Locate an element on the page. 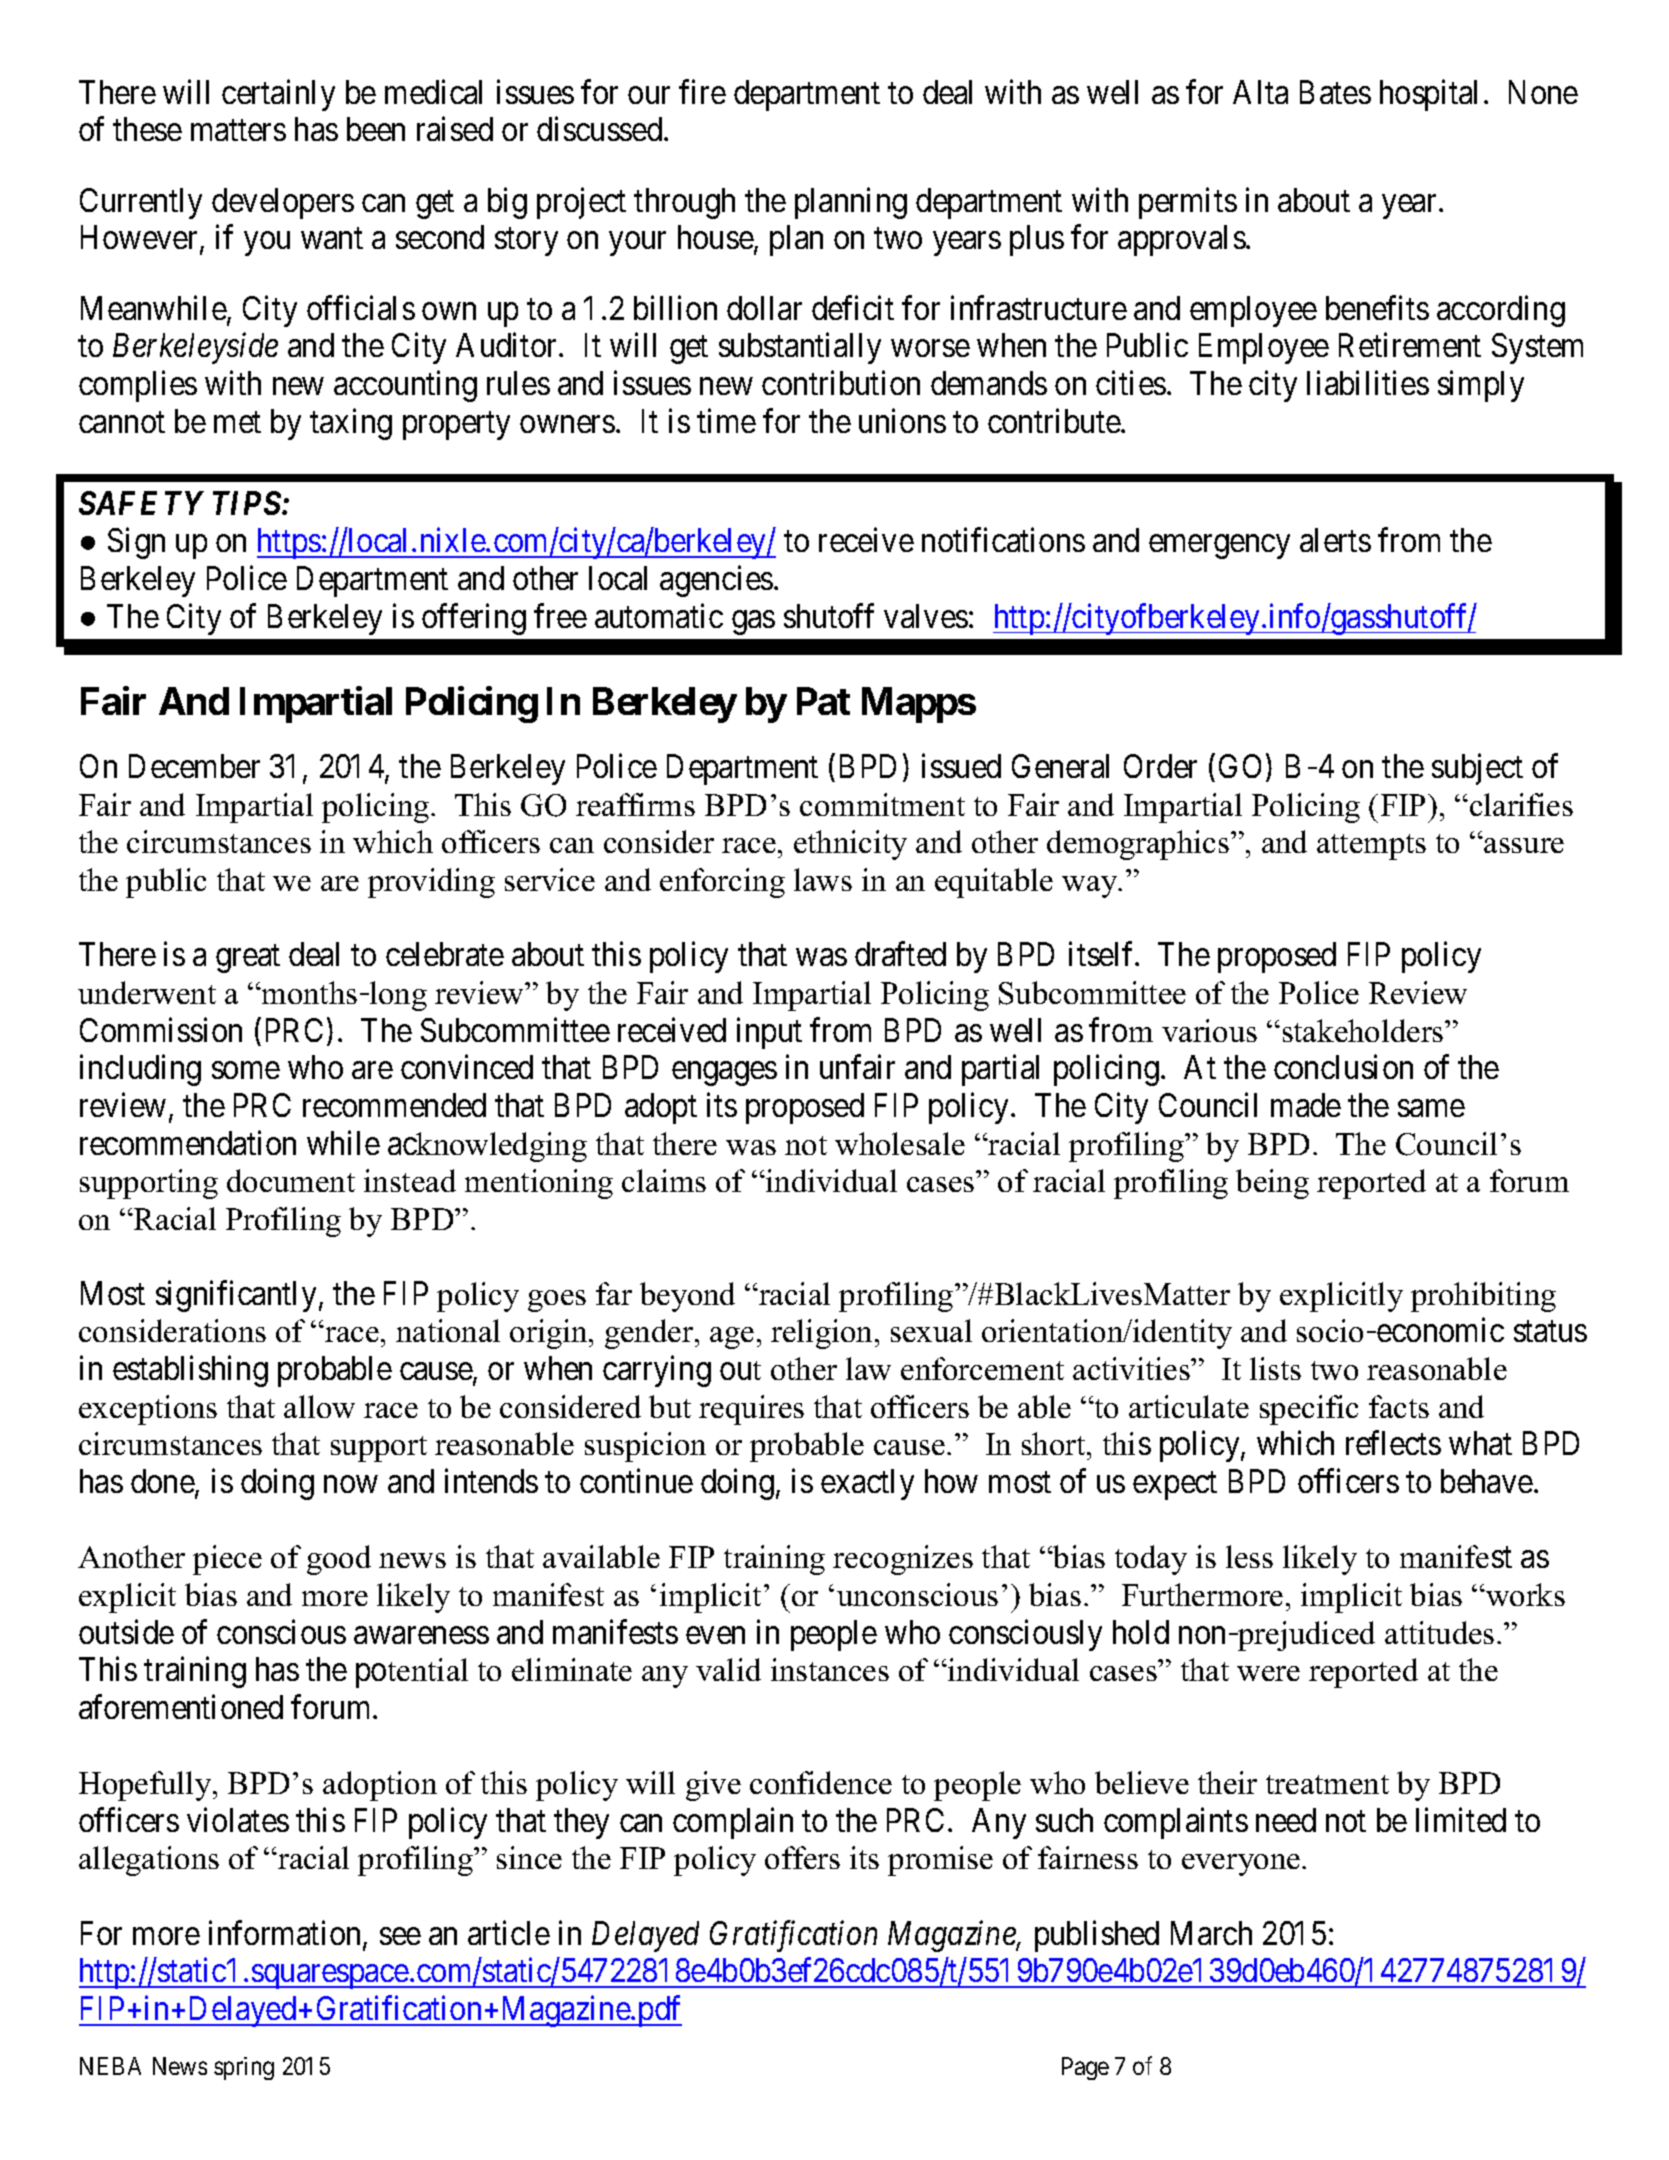 This page has height=2160, width=1669. offers is located at coordinates (802, 1857).
